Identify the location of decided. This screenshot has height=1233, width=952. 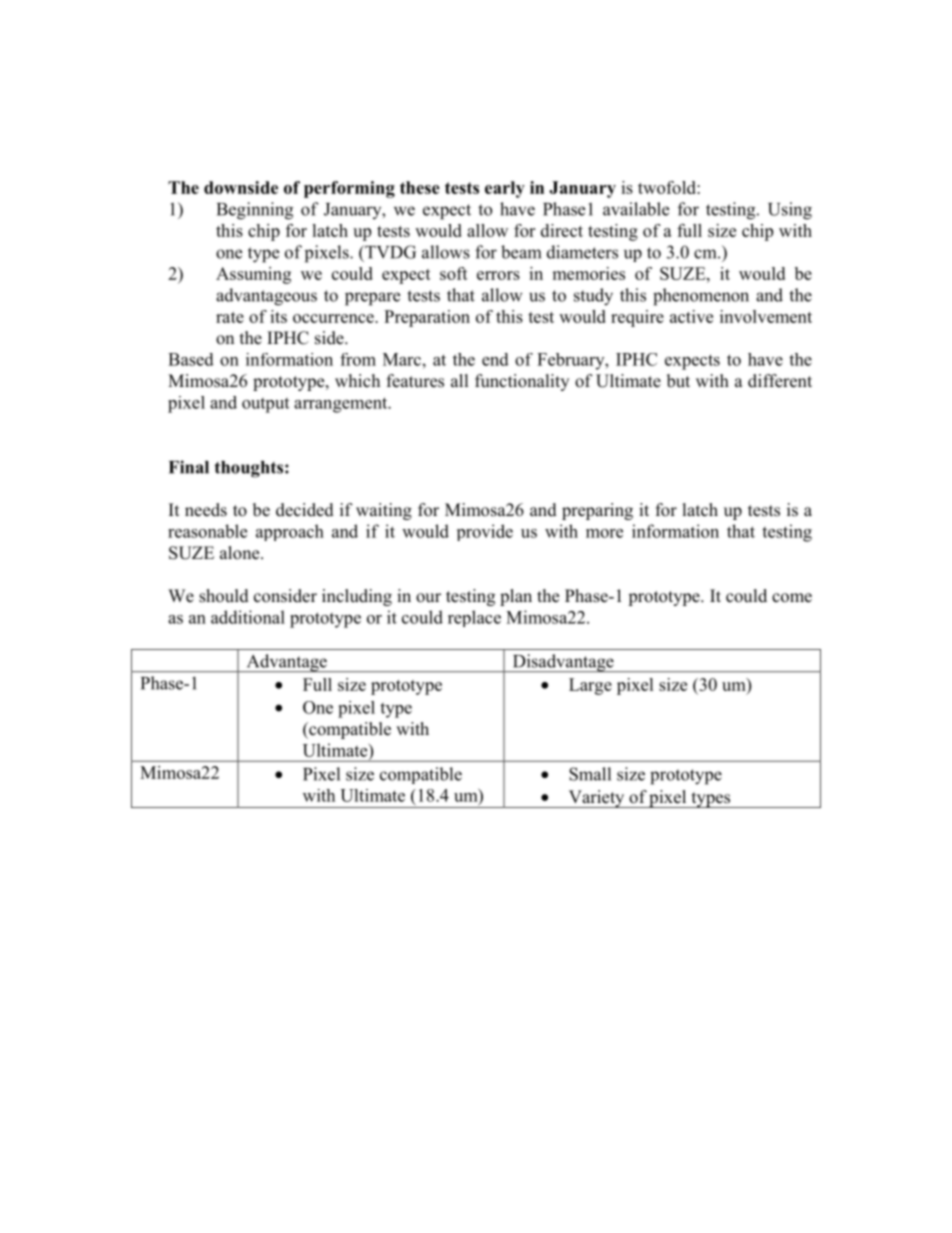
(305, 510).
